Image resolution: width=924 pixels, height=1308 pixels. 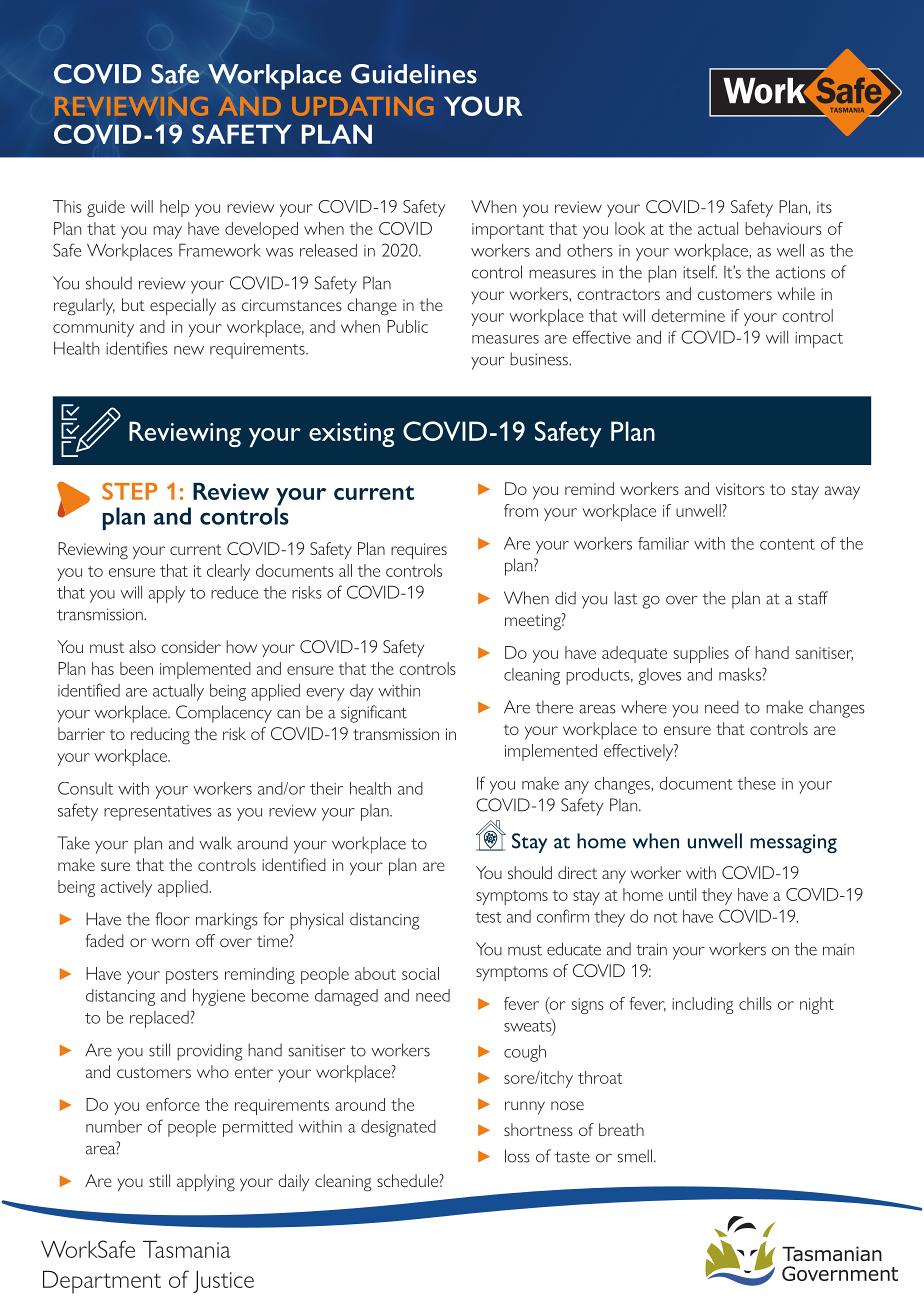 I want to click on loss, so click(x=517, y=1156).
